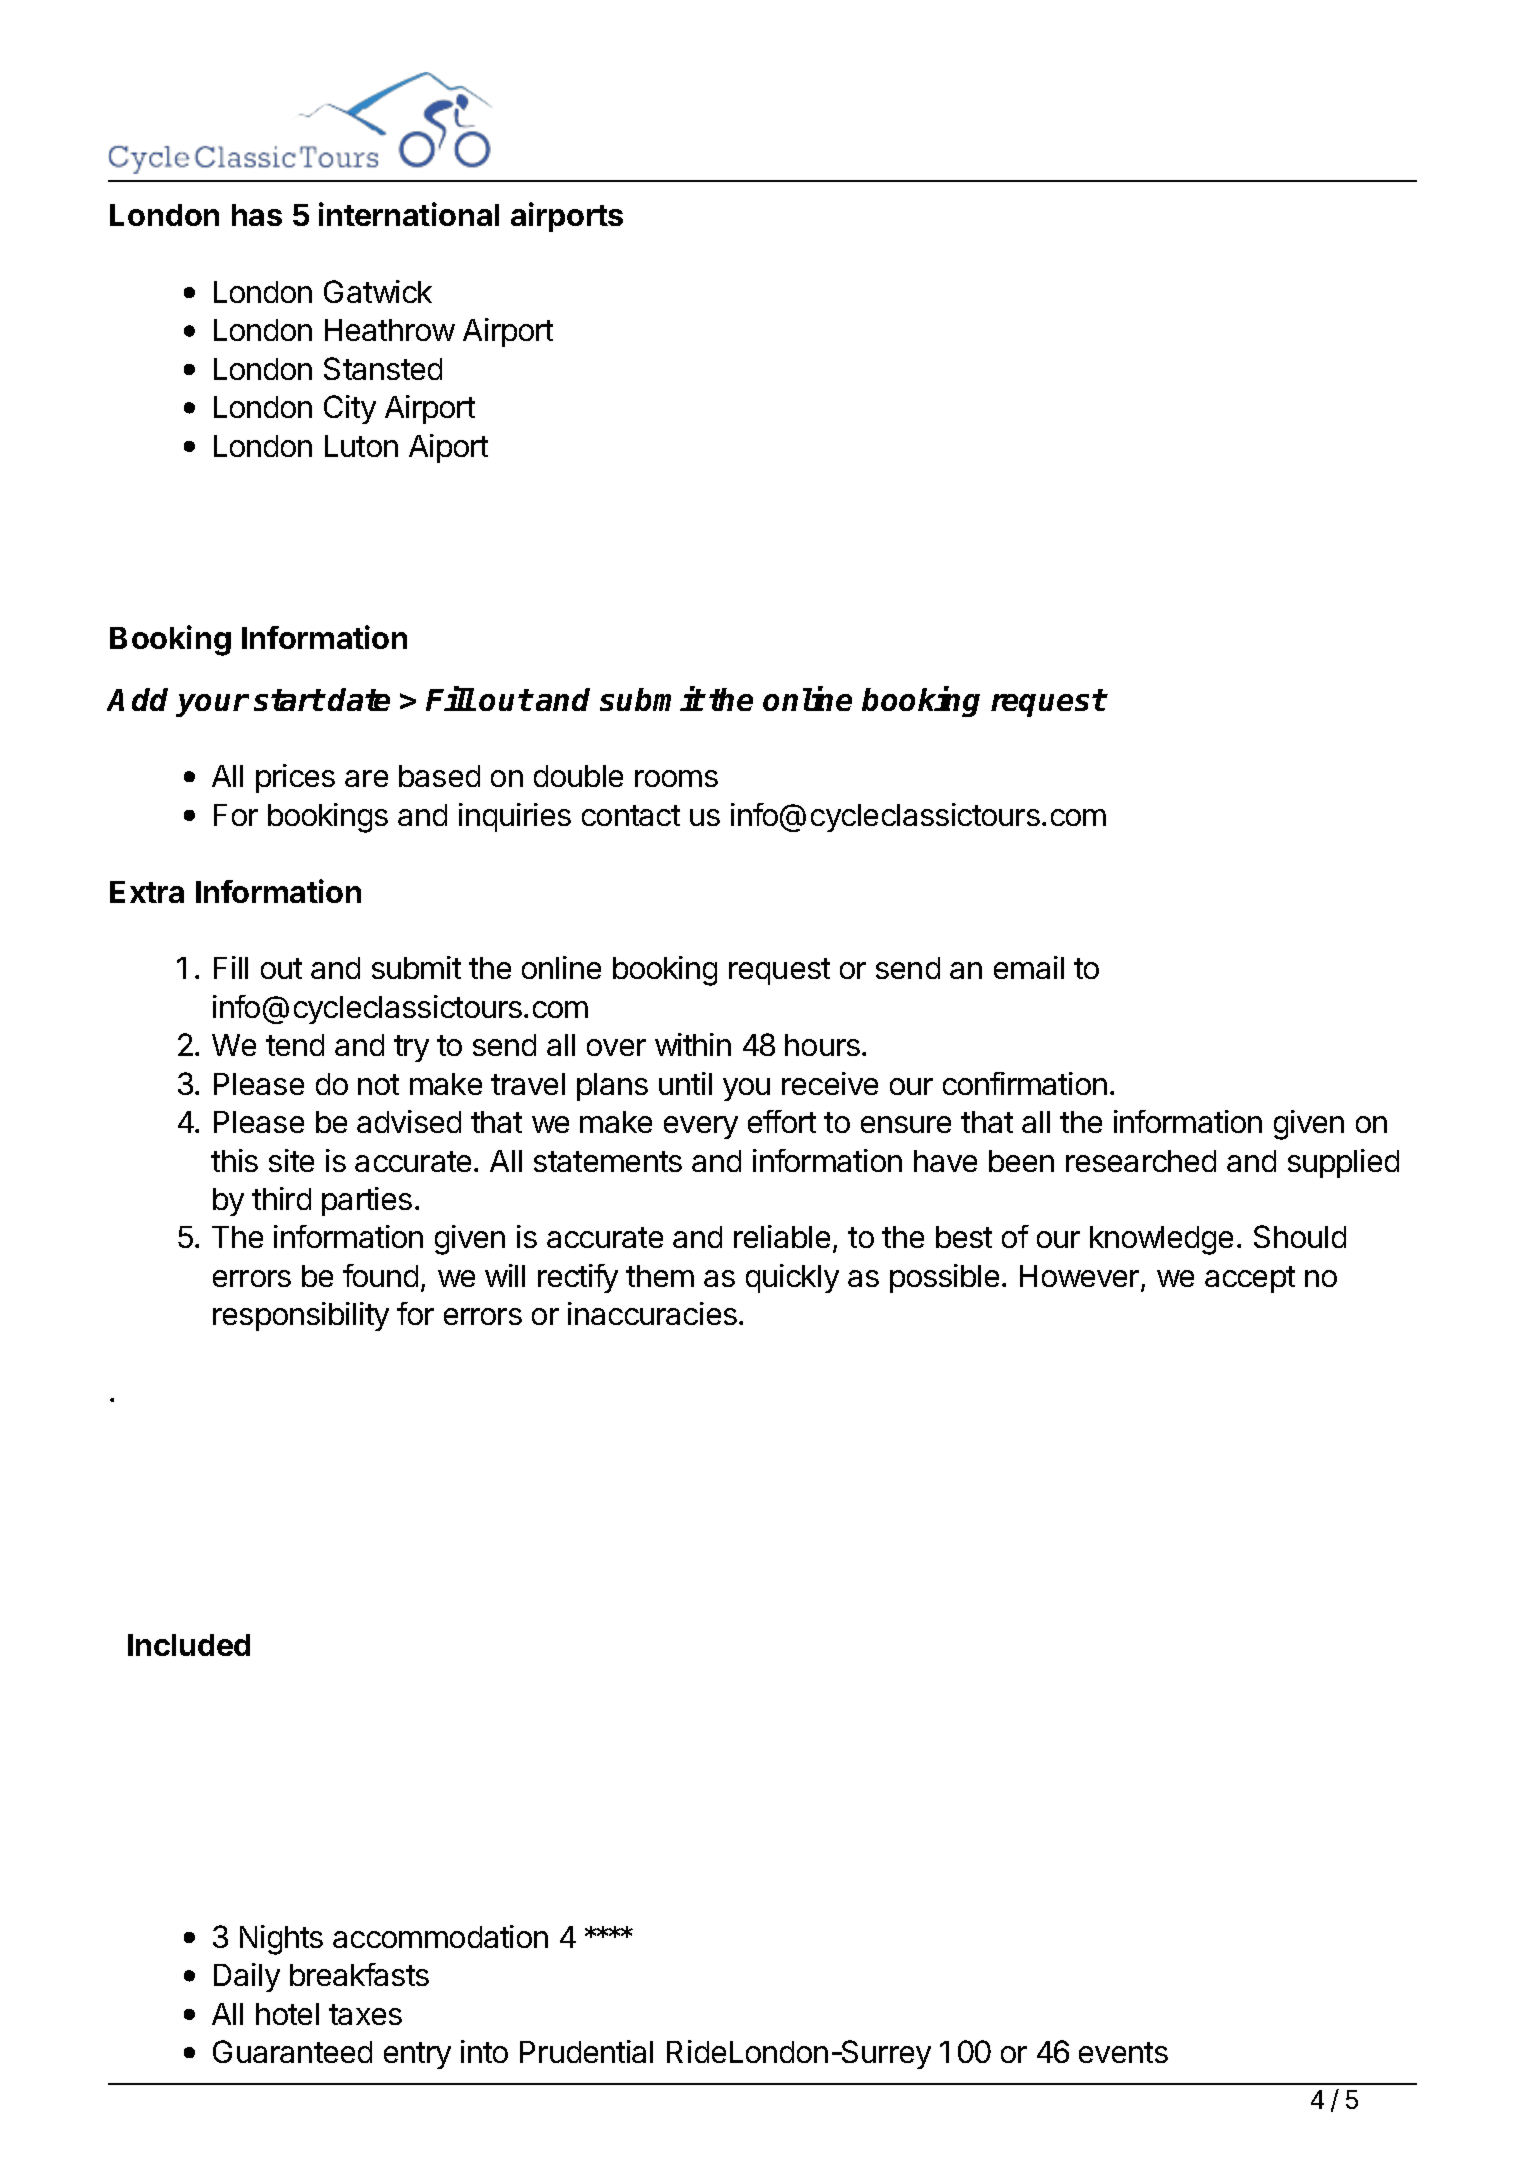 The width and height of the image is (1525, 2157). Describe the element at coordinates (257, 215) in the image. I see `has` at that location.
